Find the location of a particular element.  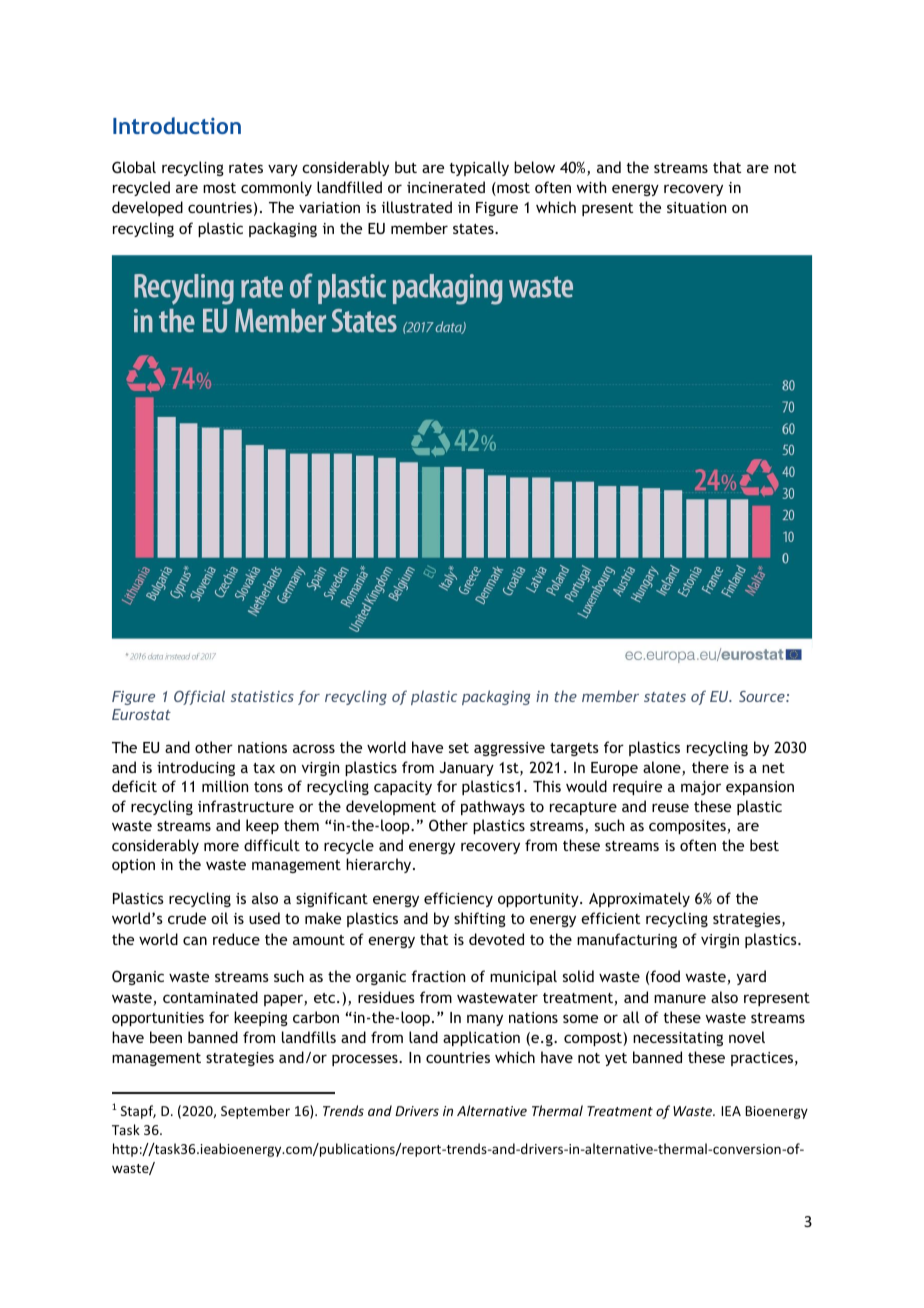

set is located at coordinates (459, 748).
